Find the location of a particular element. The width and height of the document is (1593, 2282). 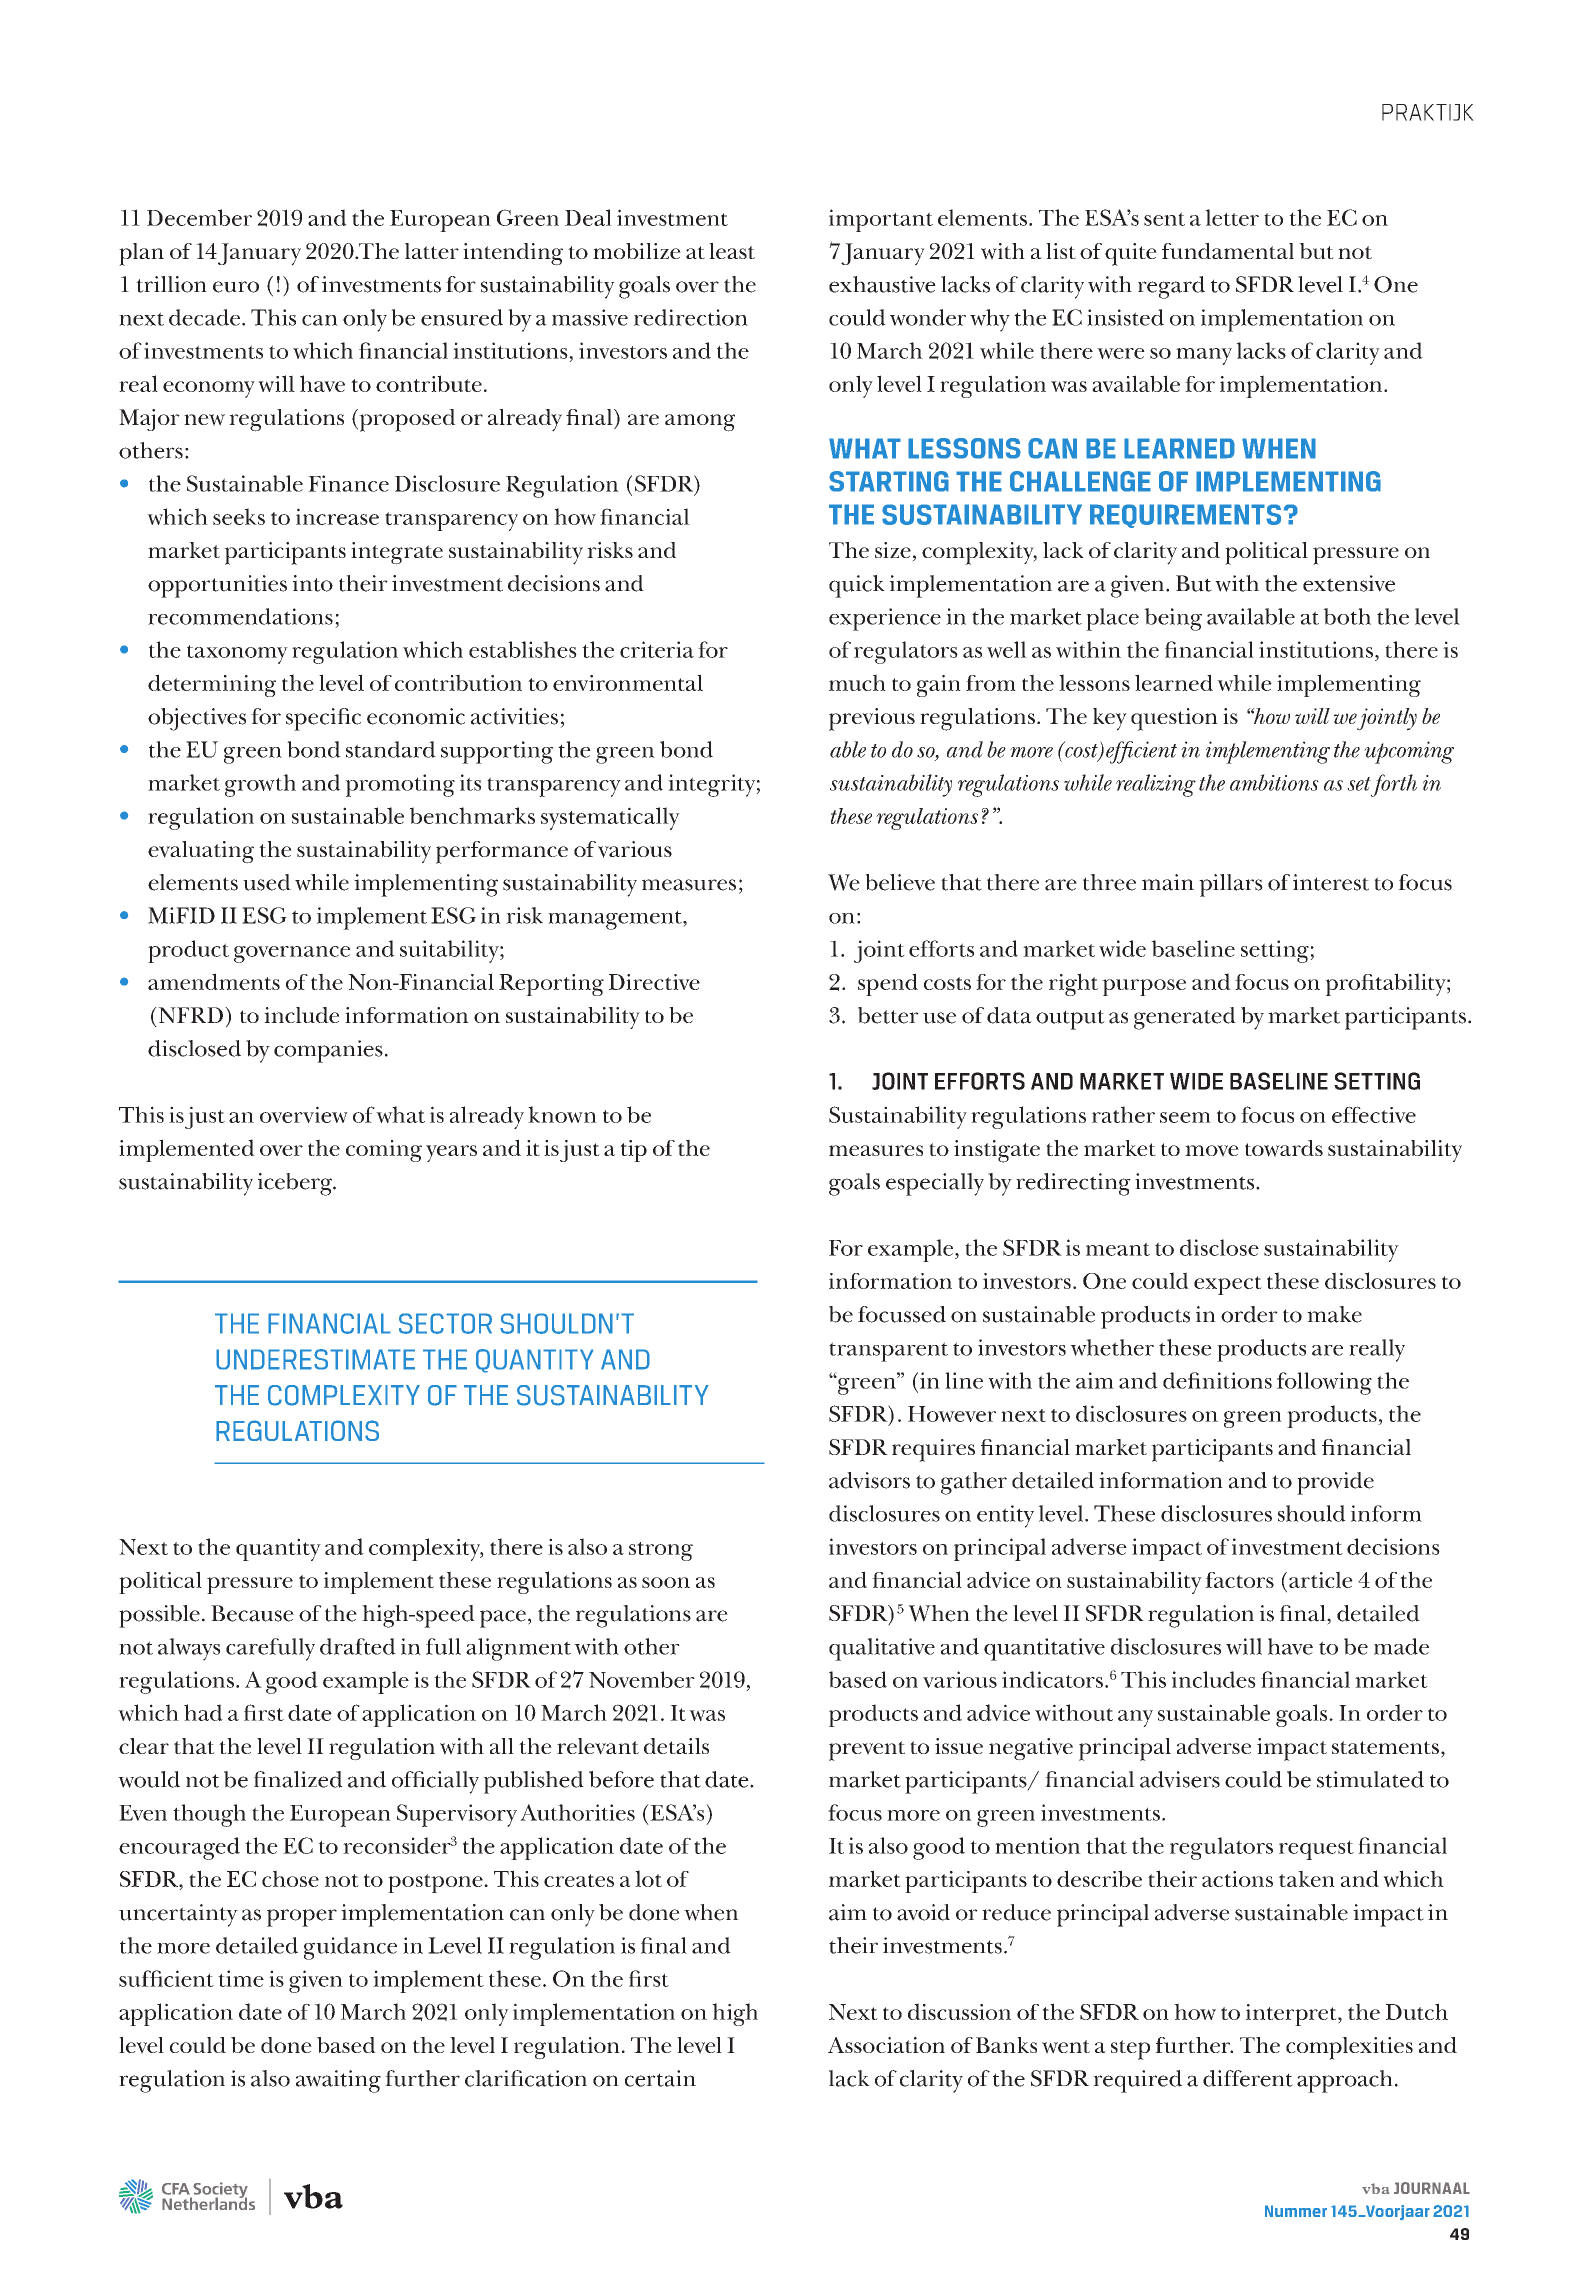

least is located at coordinates (732, 251).
